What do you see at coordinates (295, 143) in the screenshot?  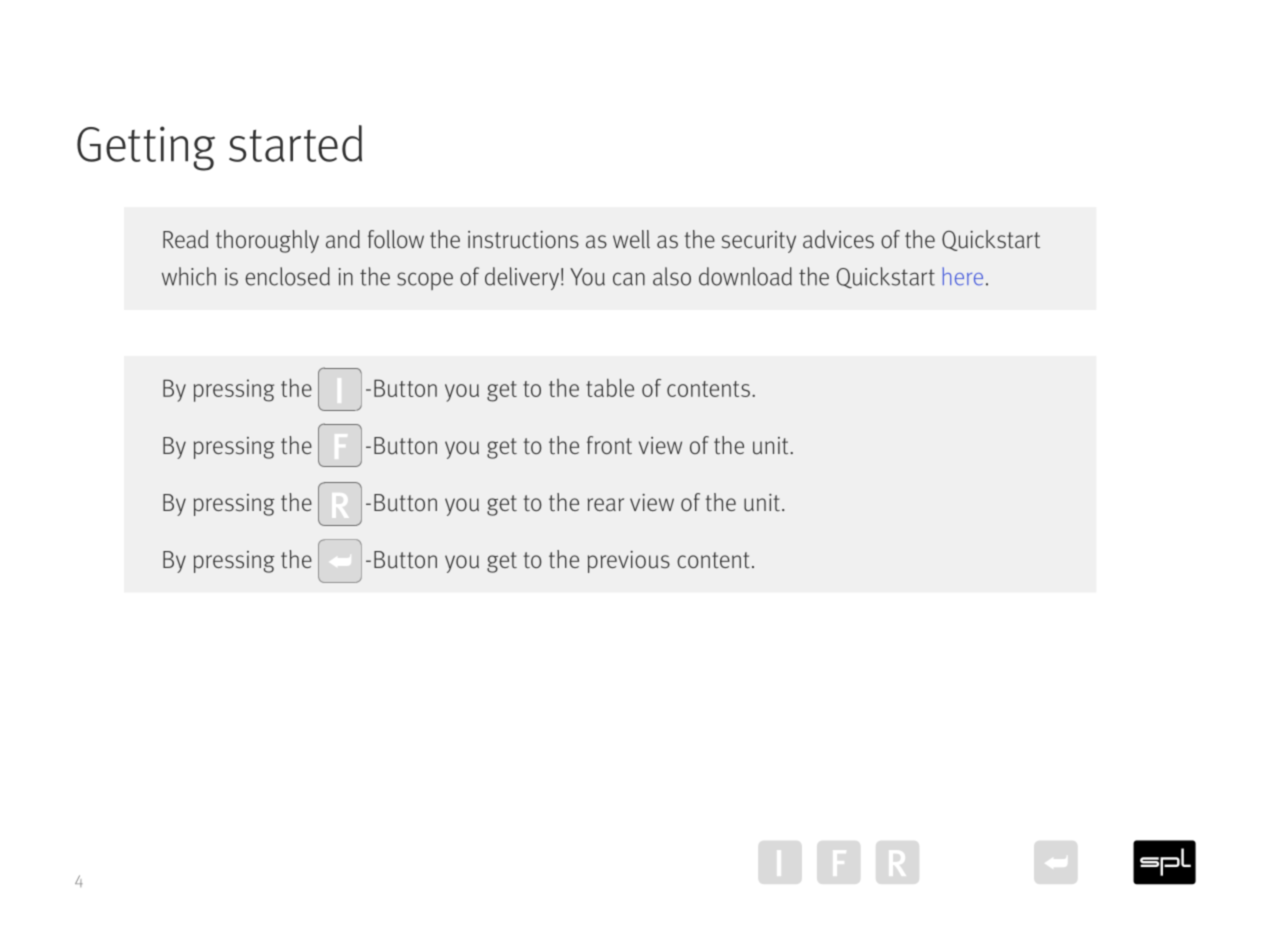 I see `started` at bounding box center [295, 143].
